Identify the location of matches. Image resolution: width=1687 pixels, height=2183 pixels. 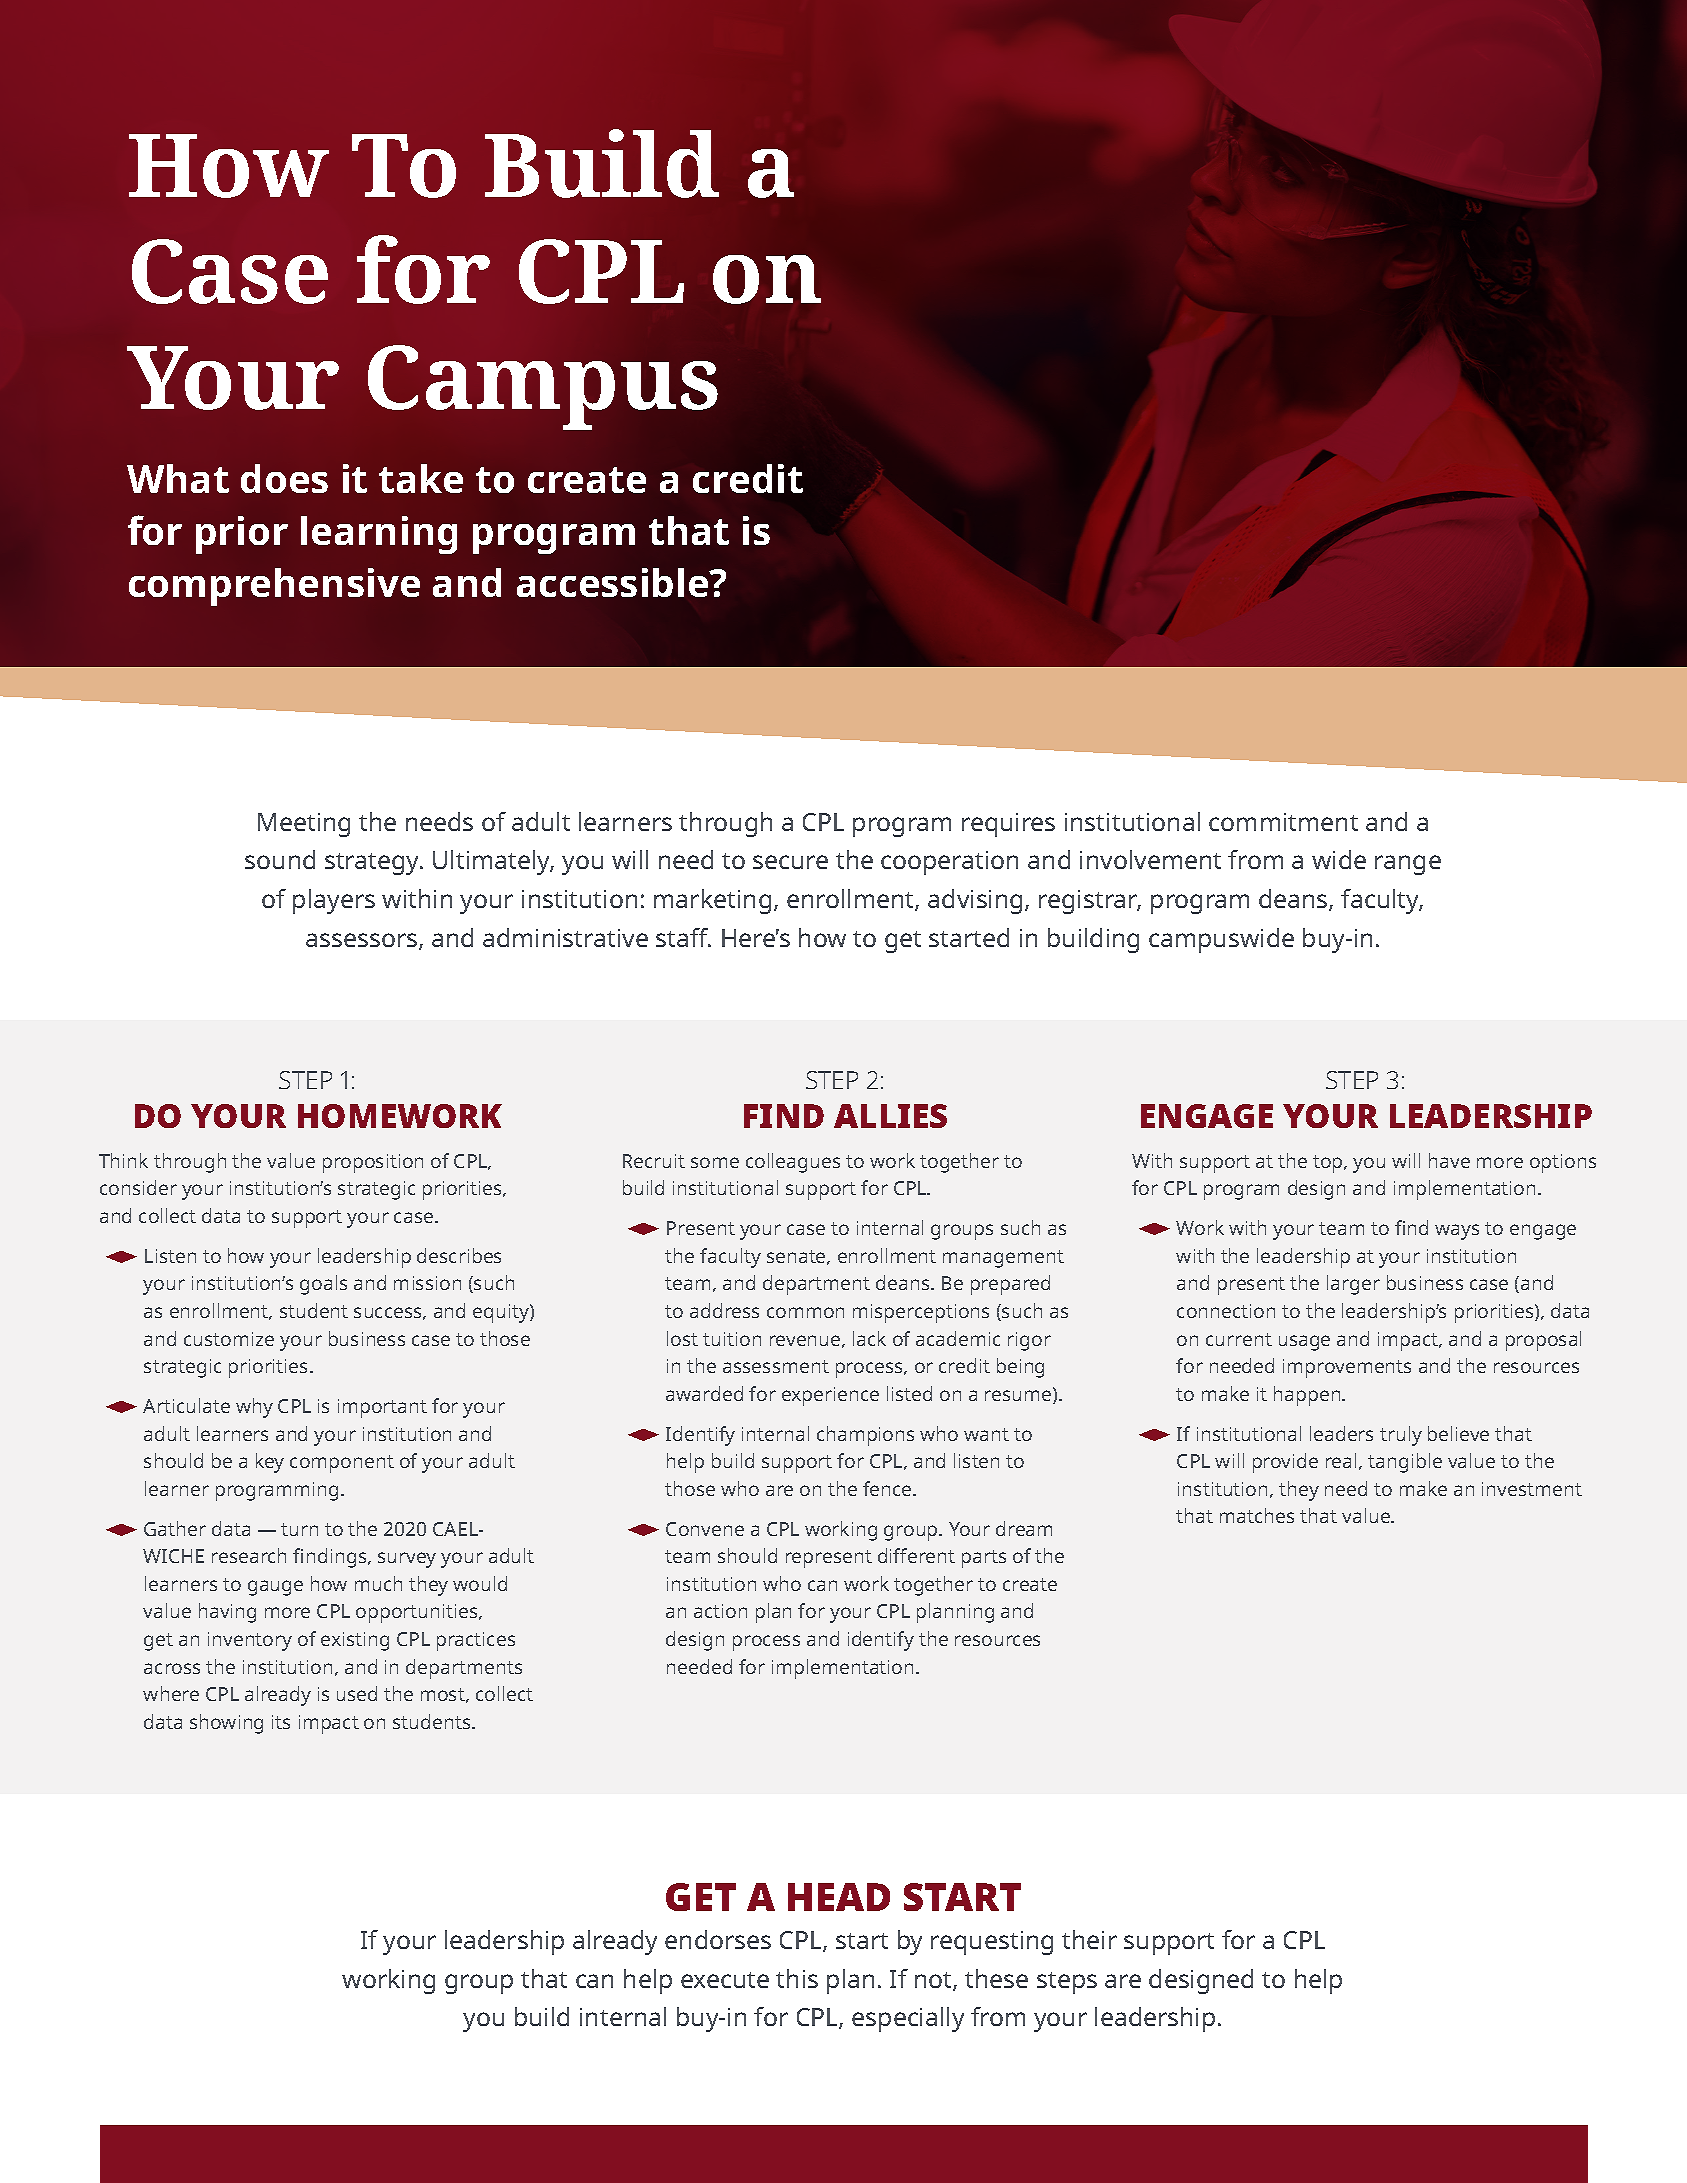
(1257, 1515).
